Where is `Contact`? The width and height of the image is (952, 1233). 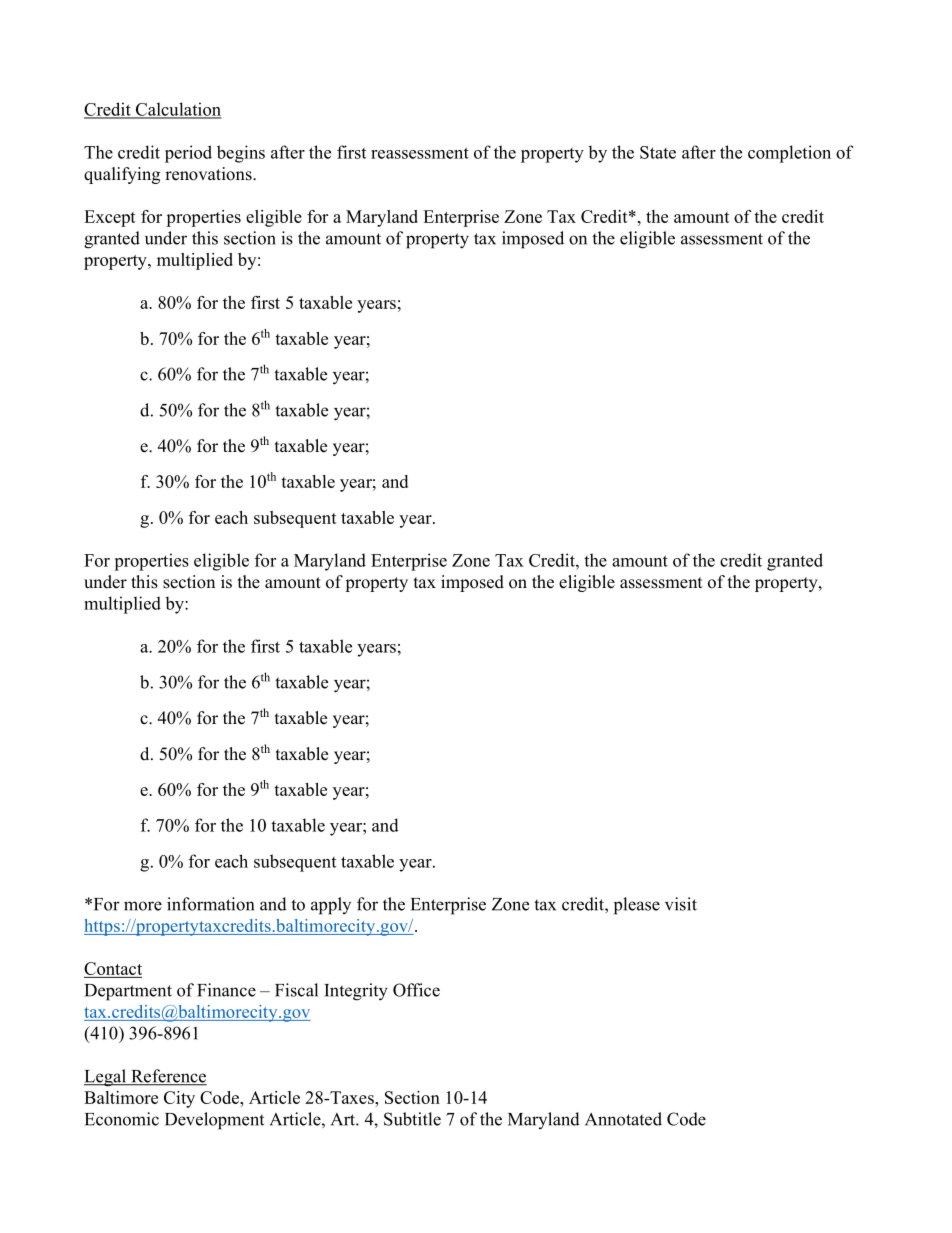
Contact is located at coordinates (113, 970).
